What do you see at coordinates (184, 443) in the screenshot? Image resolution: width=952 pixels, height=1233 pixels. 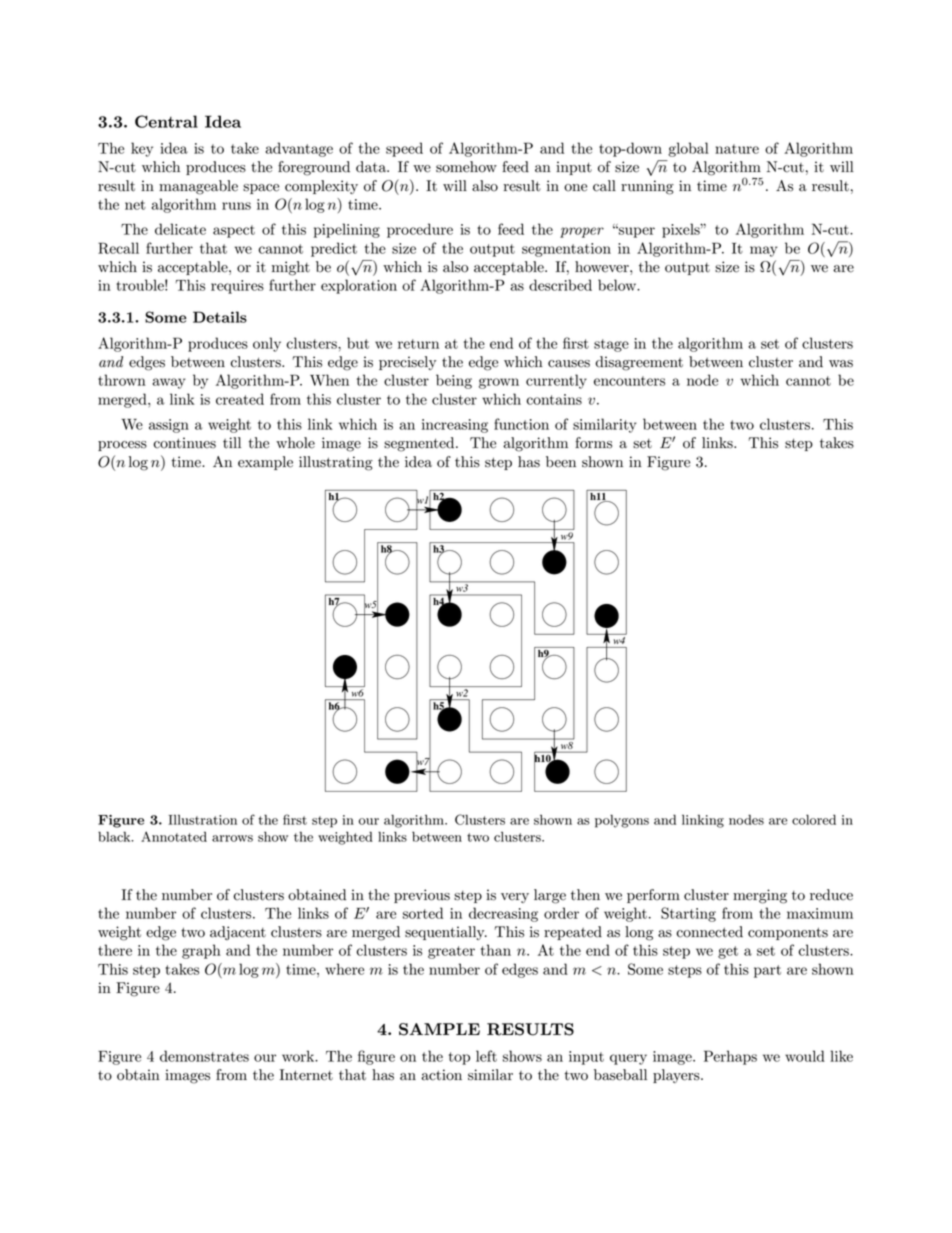 I see `continues` at bounding box center [184, 443].
